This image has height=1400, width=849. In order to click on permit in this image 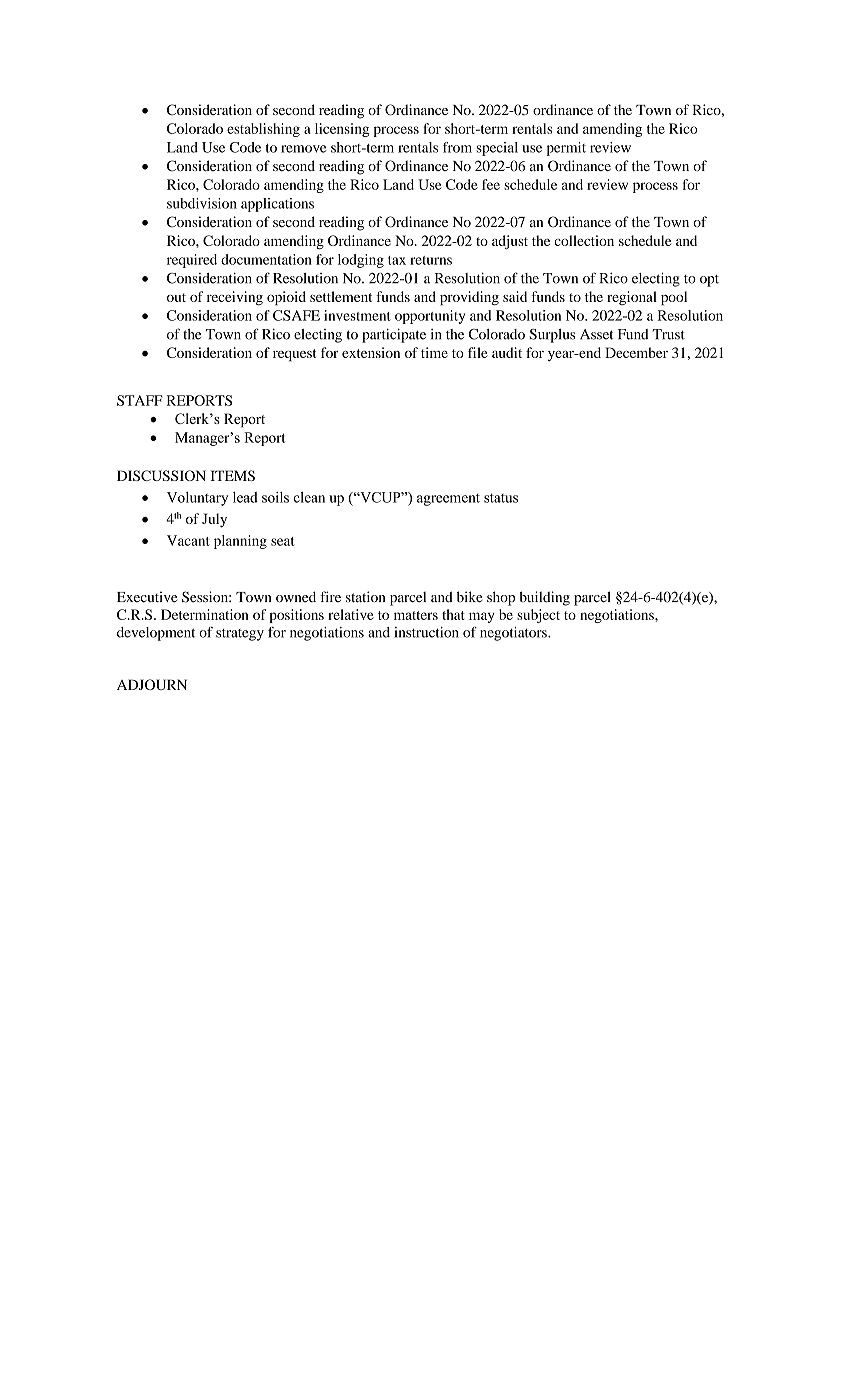, I will do `click(566, 149)`.
